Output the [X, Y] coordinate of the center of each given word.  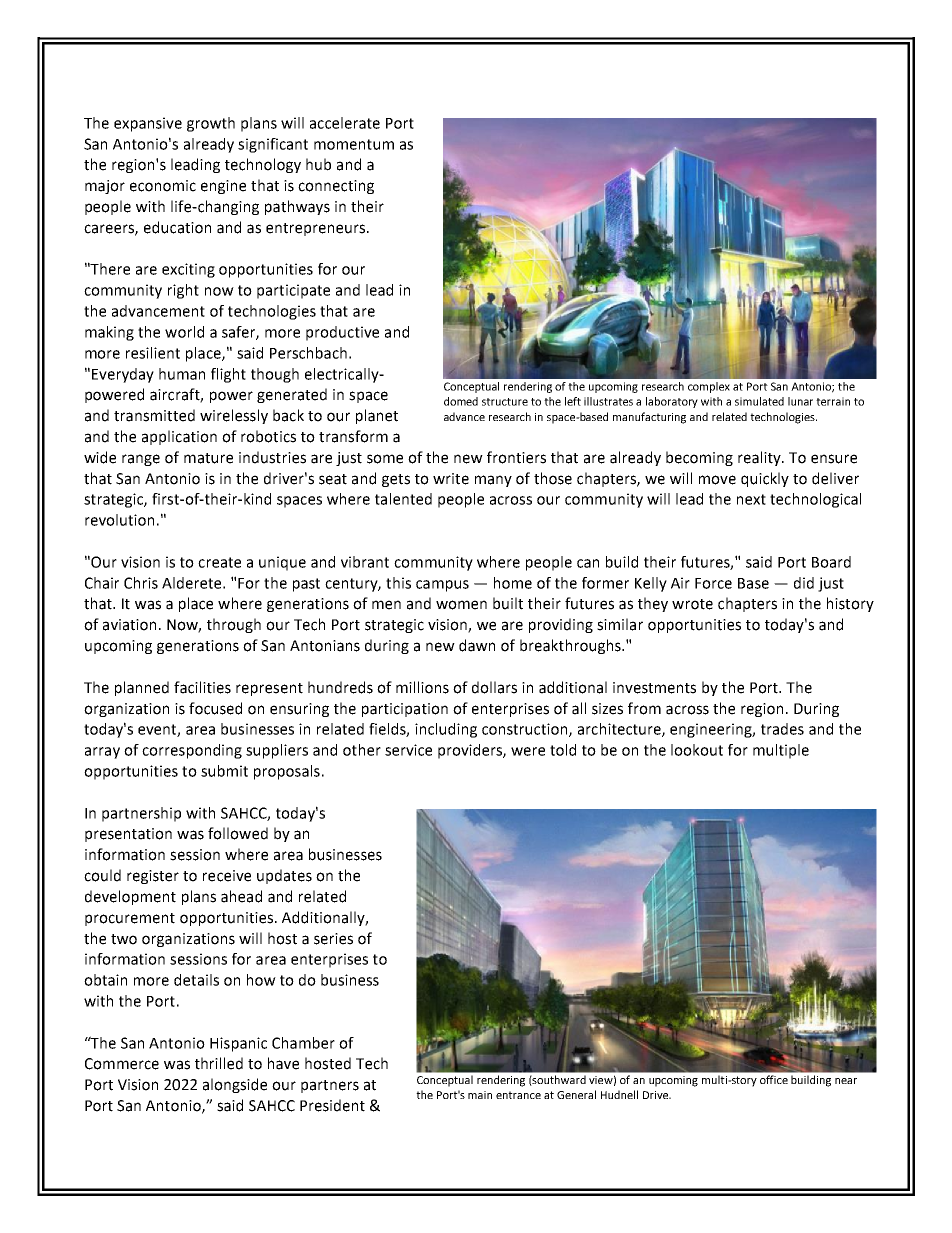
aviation [129, 625]
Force [713, 583]
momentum [354, 144]
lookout [697, 750]
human [182, 374]
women [461, 605]
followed [238, 833]
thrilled [219, 1063]
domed [461, 401]
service [408, 750]
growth [211, 124]
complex [709, 387]
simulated [759, 401]
